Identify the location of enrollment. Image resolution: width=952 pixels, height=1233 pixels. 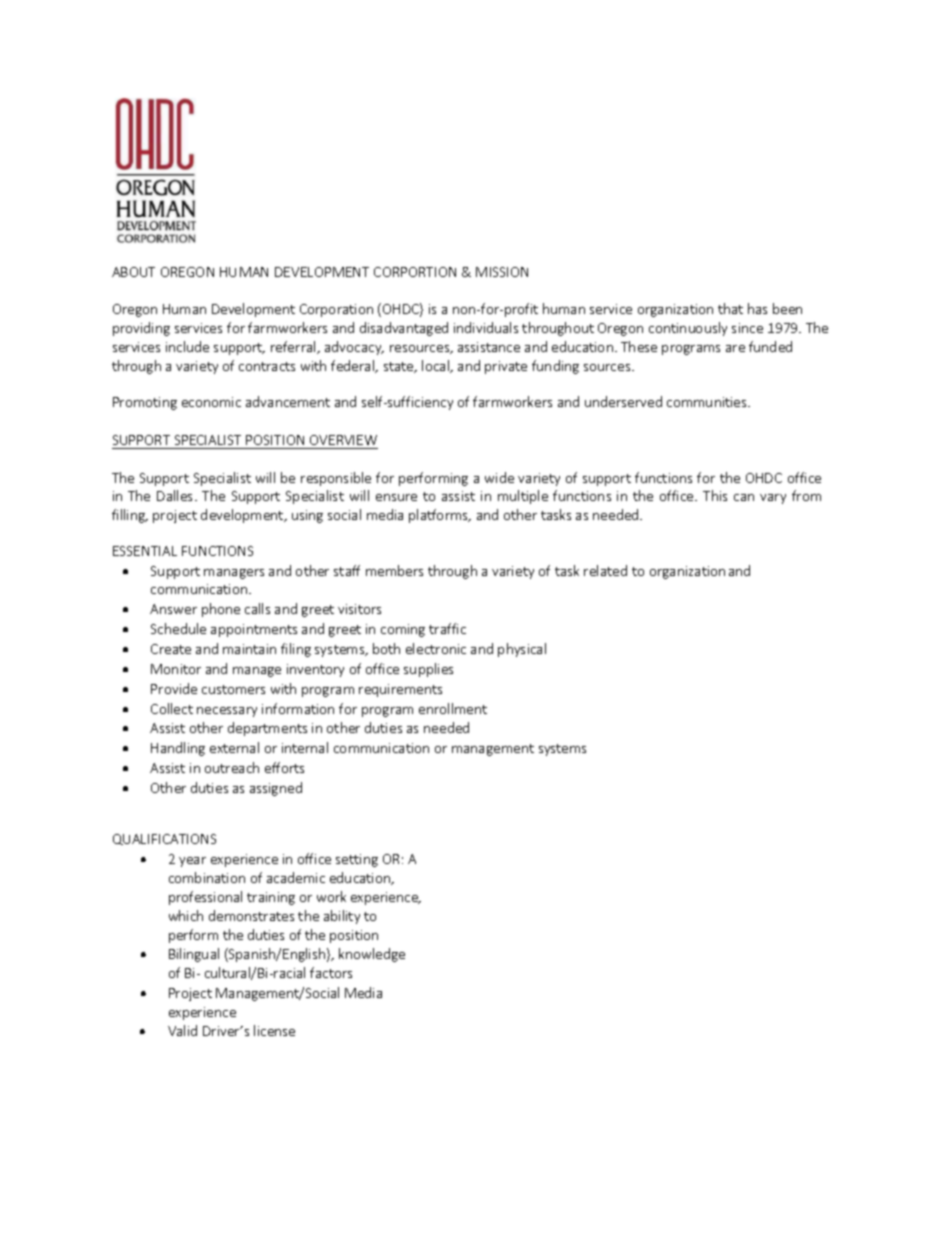
(453, 708).
